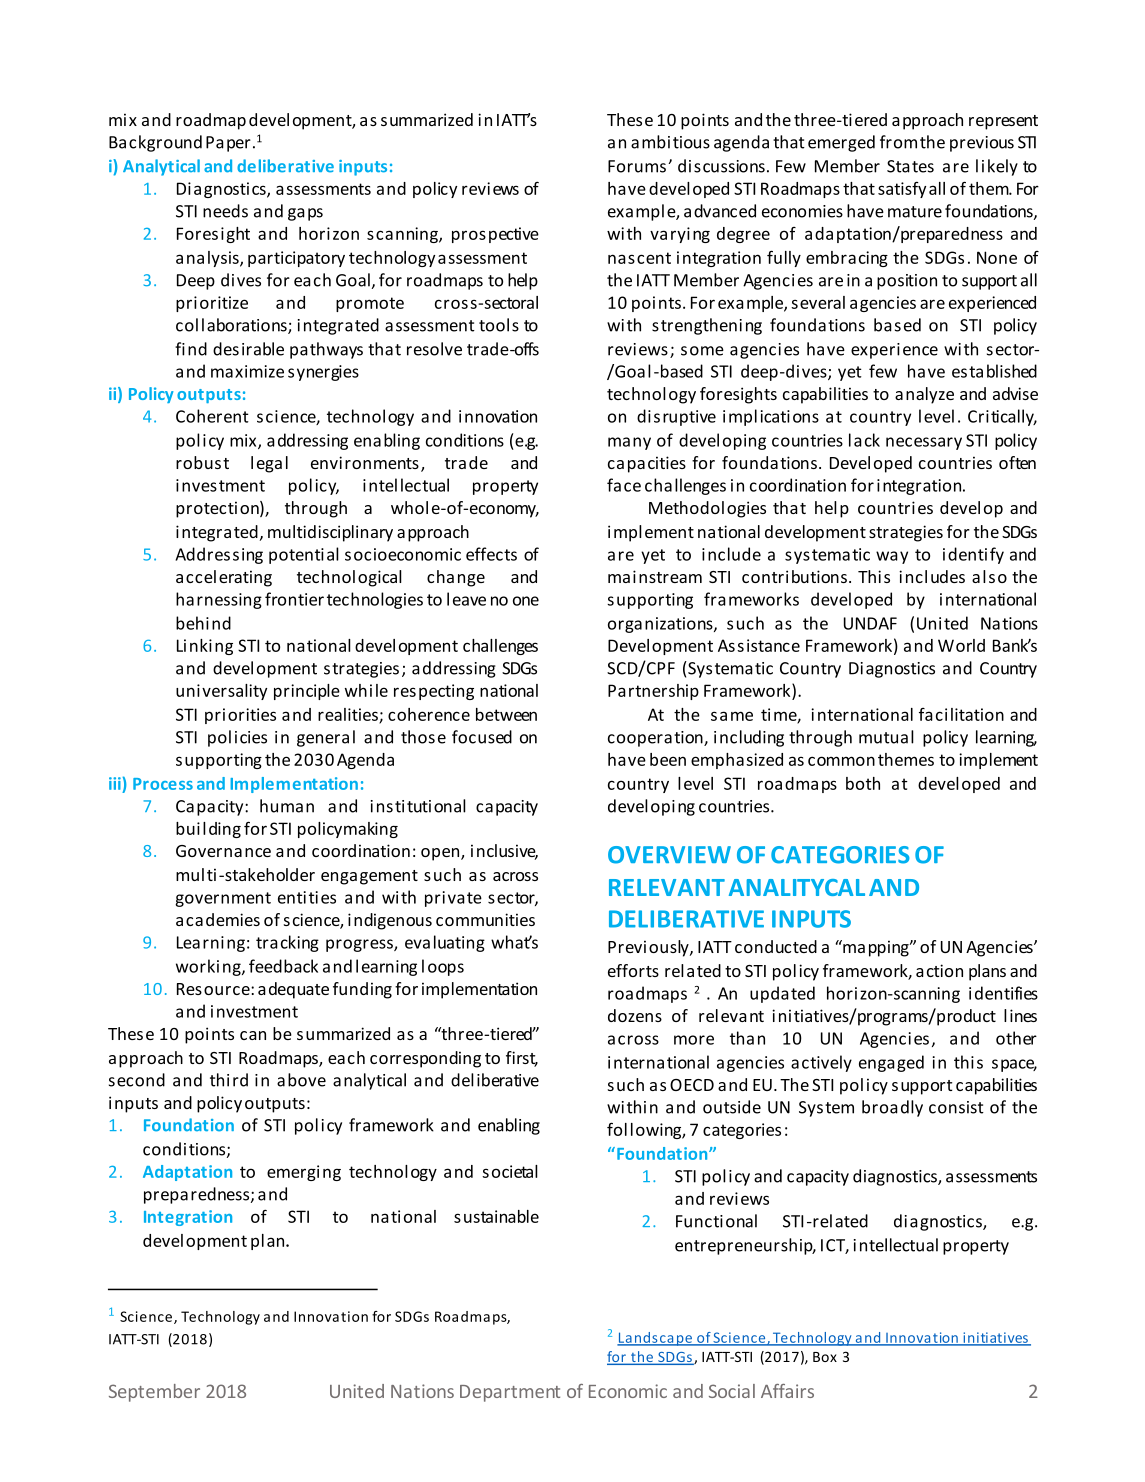 The image size is (1145, 1482). I want to click on needs, so click(225, 211).
